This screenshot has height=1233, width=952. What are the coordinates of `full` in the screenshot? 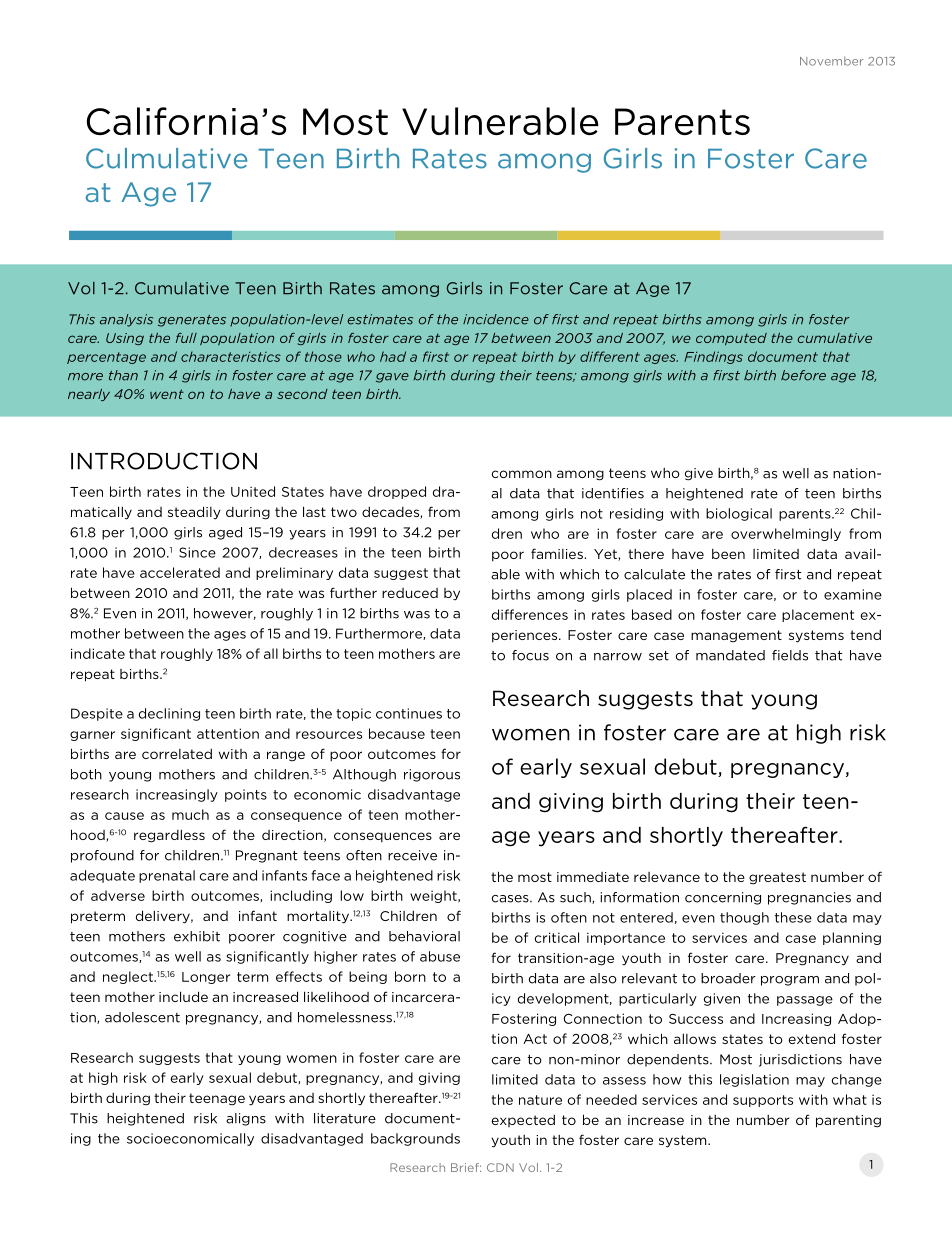 It's located at (186, 338).
